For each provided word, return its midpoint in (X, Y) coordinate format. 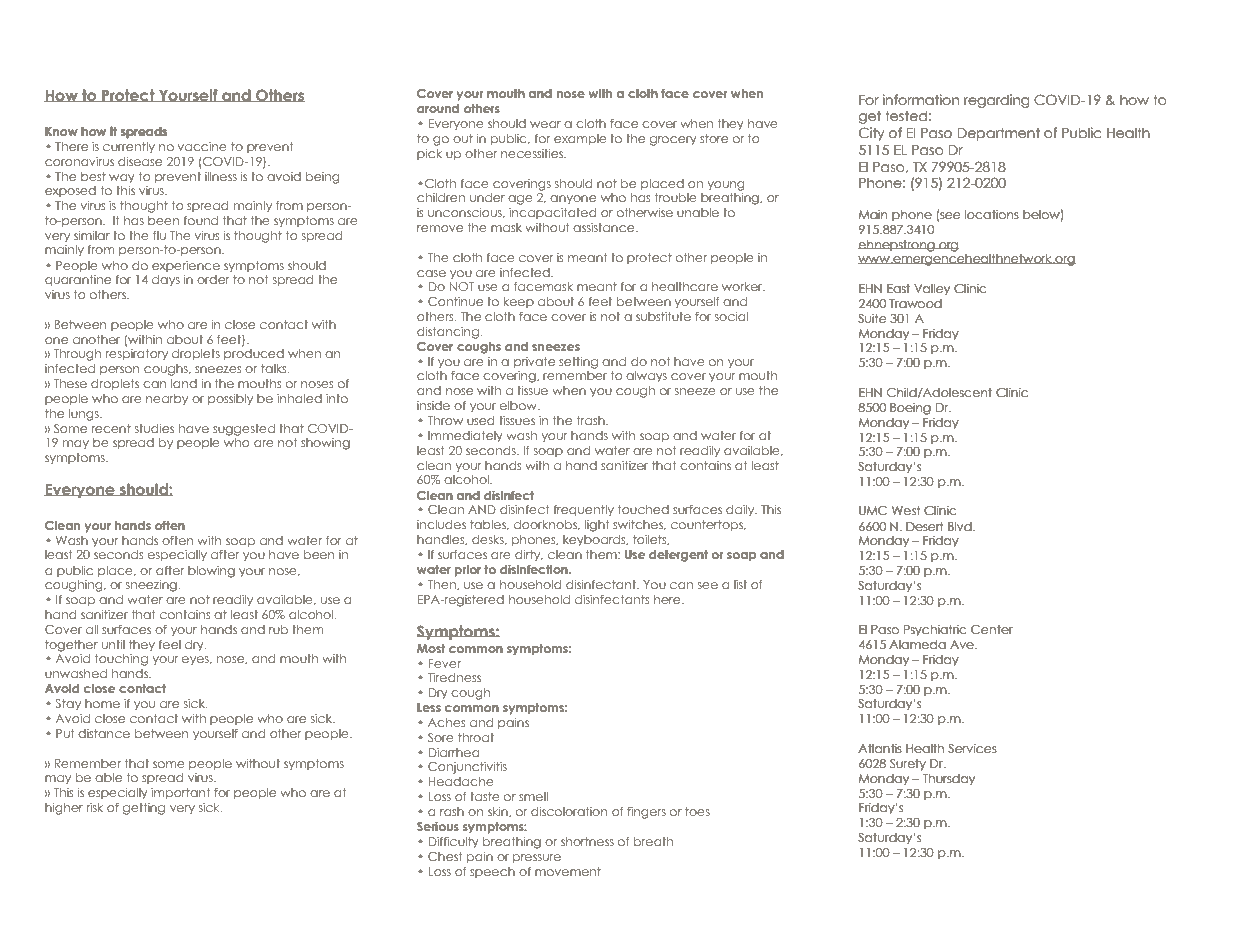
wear (545, 124)
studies (154, 428)
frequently (584, 510)
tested (906, 116)
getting (144, 809)
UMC (873, 510)
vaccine (202, 146)
